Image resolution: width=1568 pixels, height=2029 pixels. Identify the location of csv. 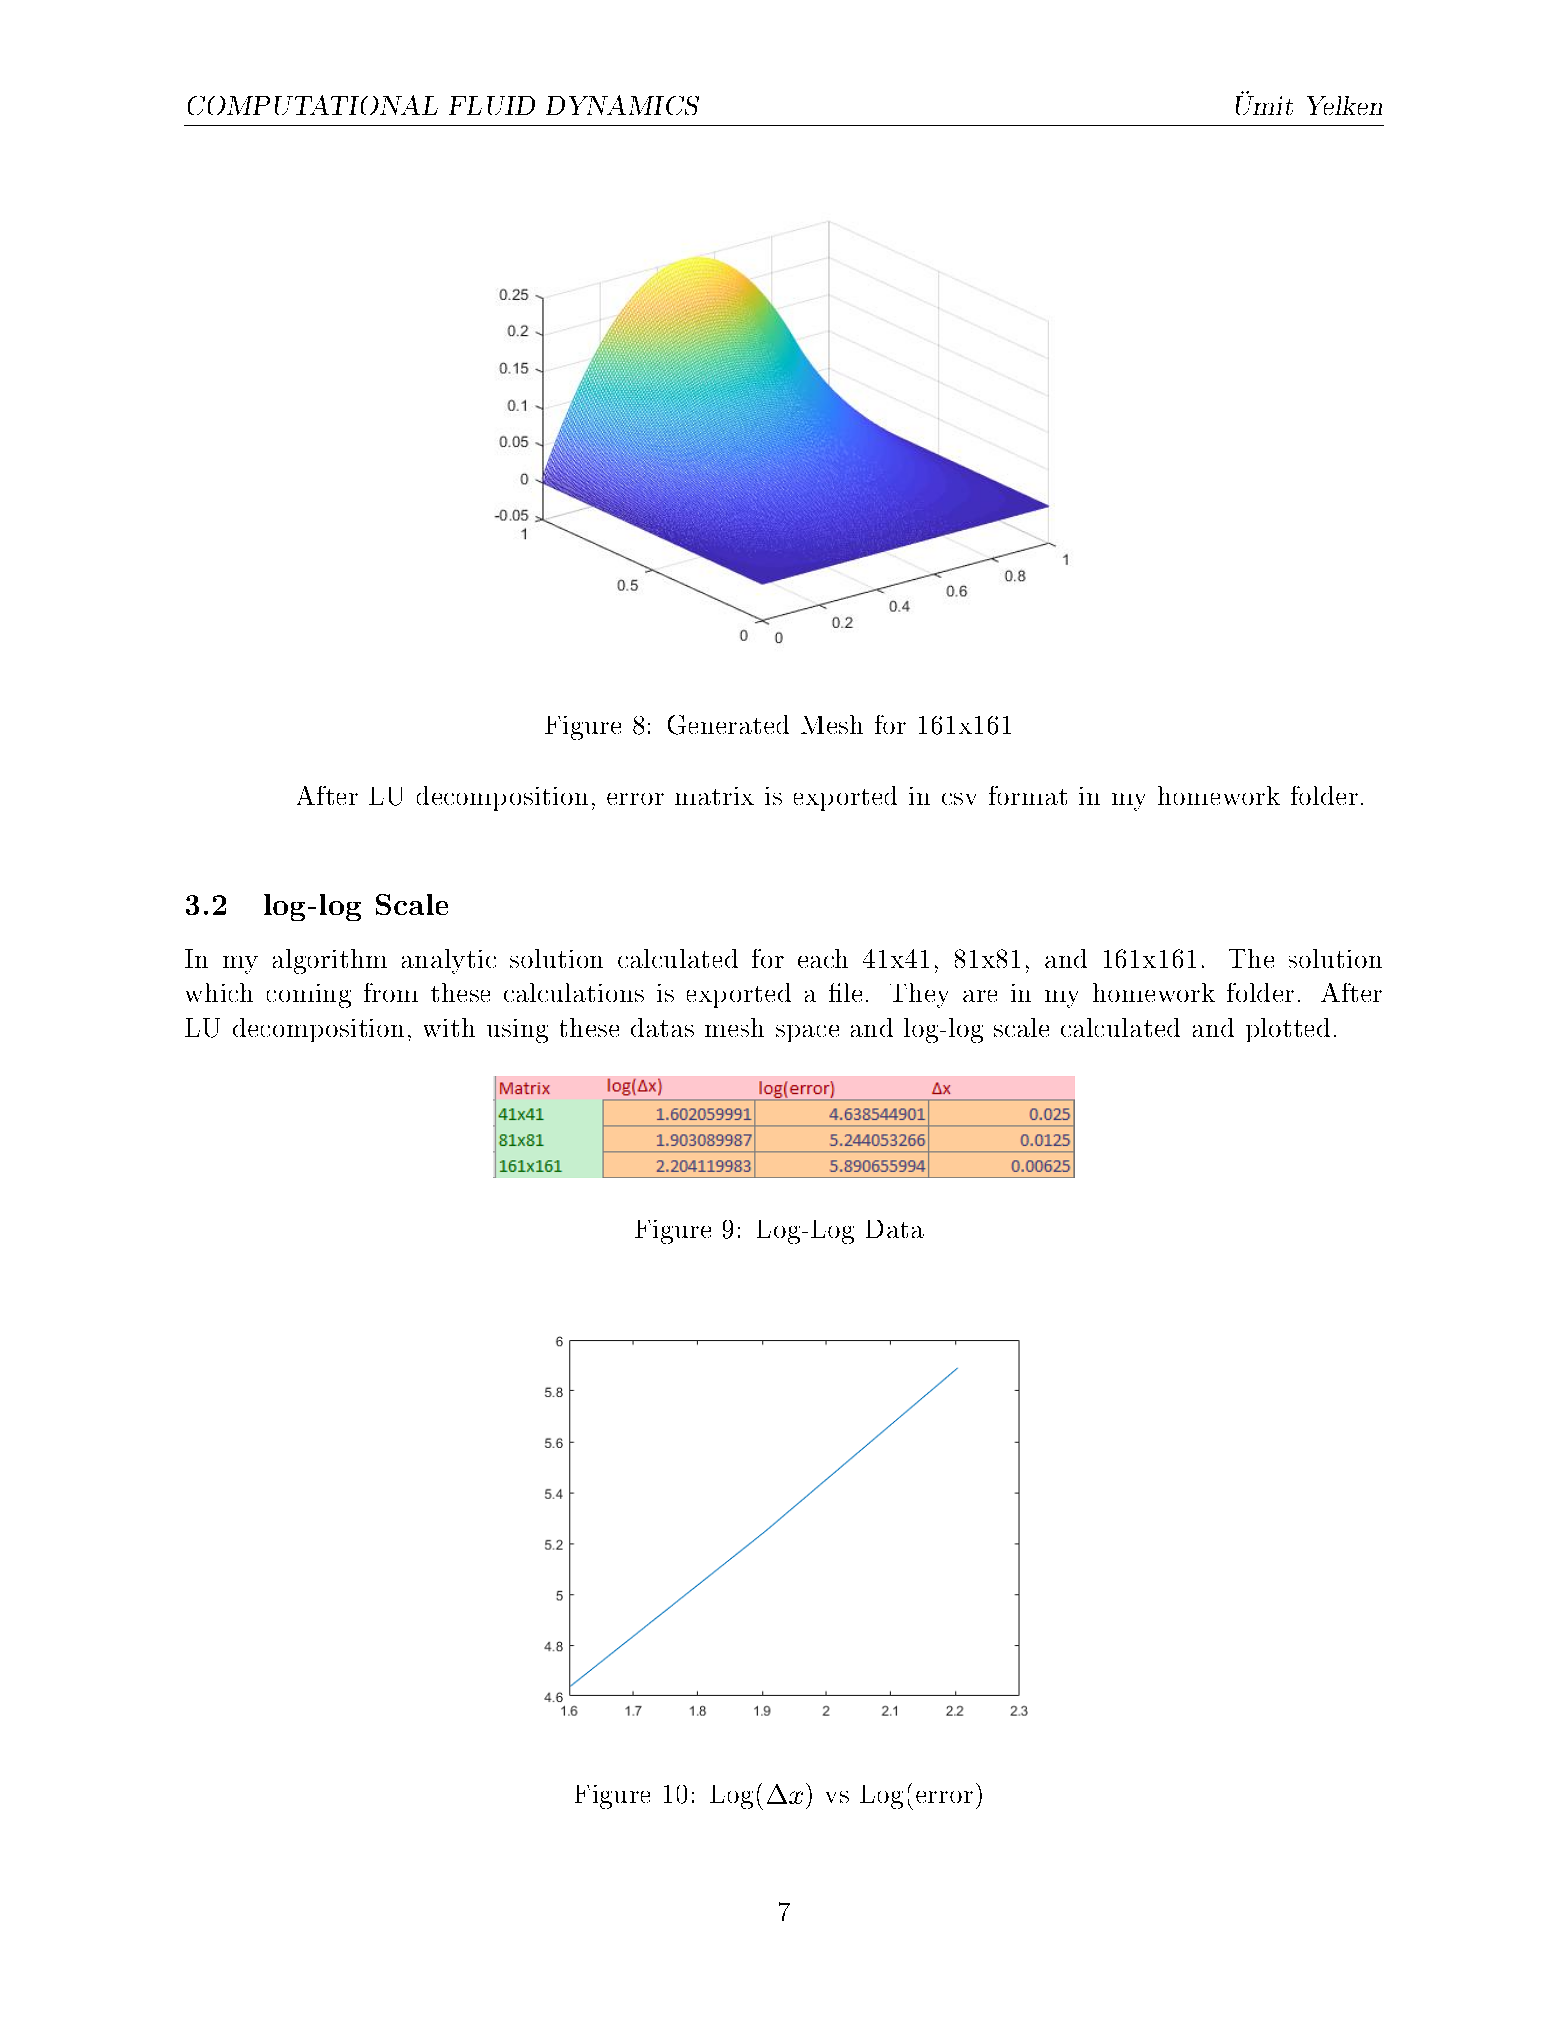
(959, 799).
